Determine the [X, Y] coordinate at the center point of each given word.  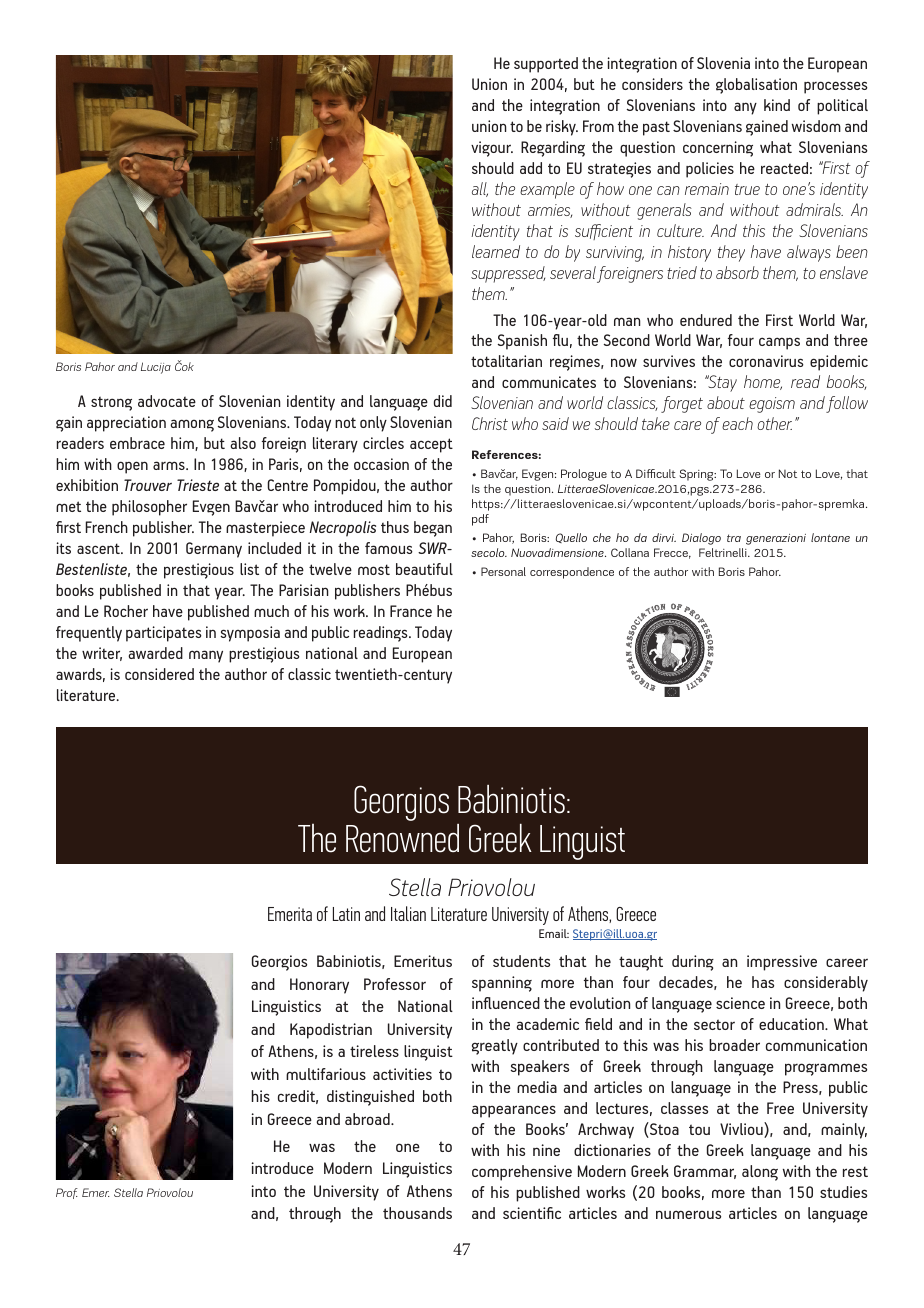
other [774, 423]
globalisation [756, 86]
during [693, 963]
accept [431, 445]
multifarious [326, 1074]
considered [159, 674]
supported [546, 65]
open [132, 467]
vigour [492, 149]
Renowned [402, 838]
